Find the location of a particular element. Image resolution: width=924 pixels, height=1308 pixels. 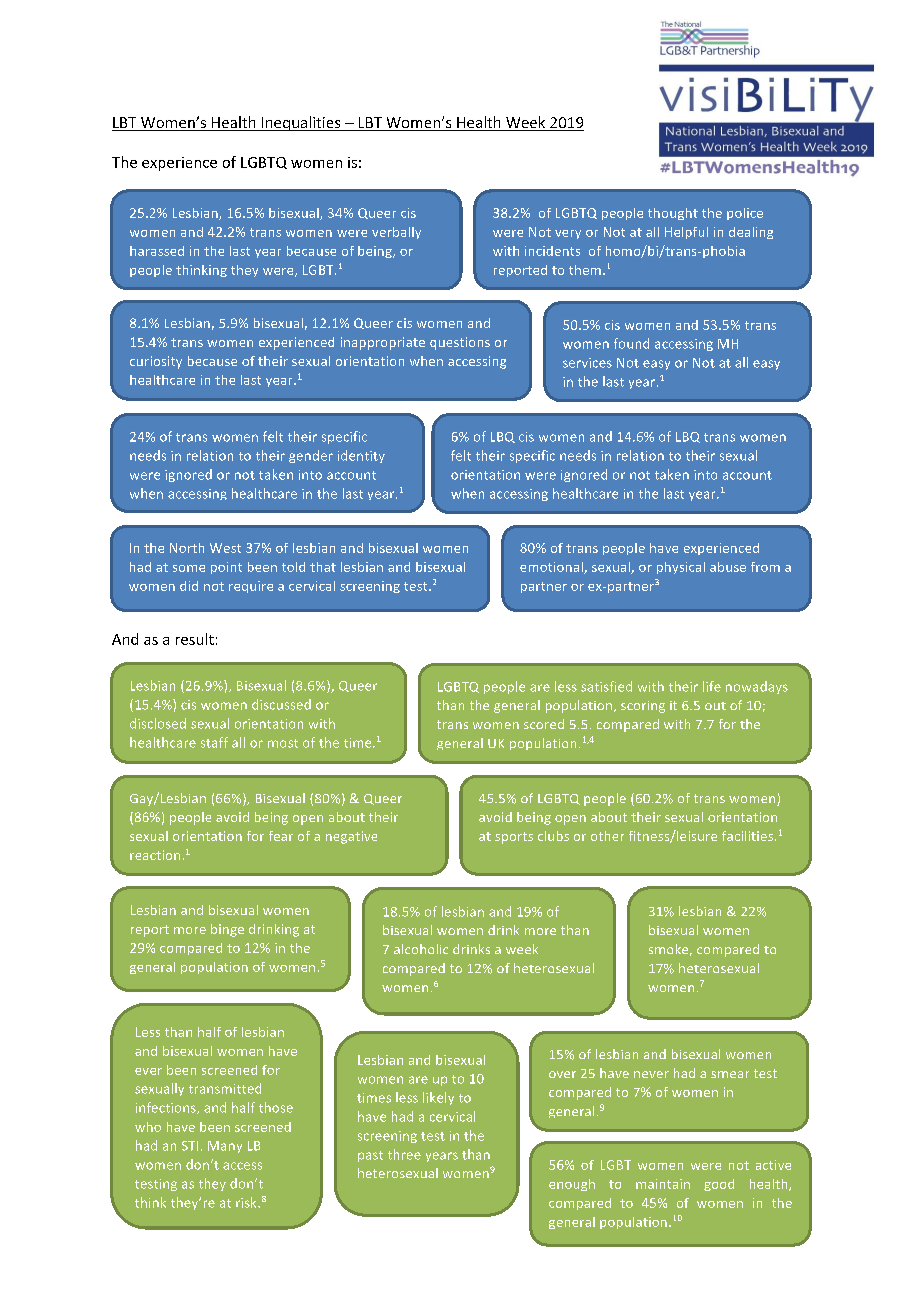

three is located at coordinates (404, 1154).
